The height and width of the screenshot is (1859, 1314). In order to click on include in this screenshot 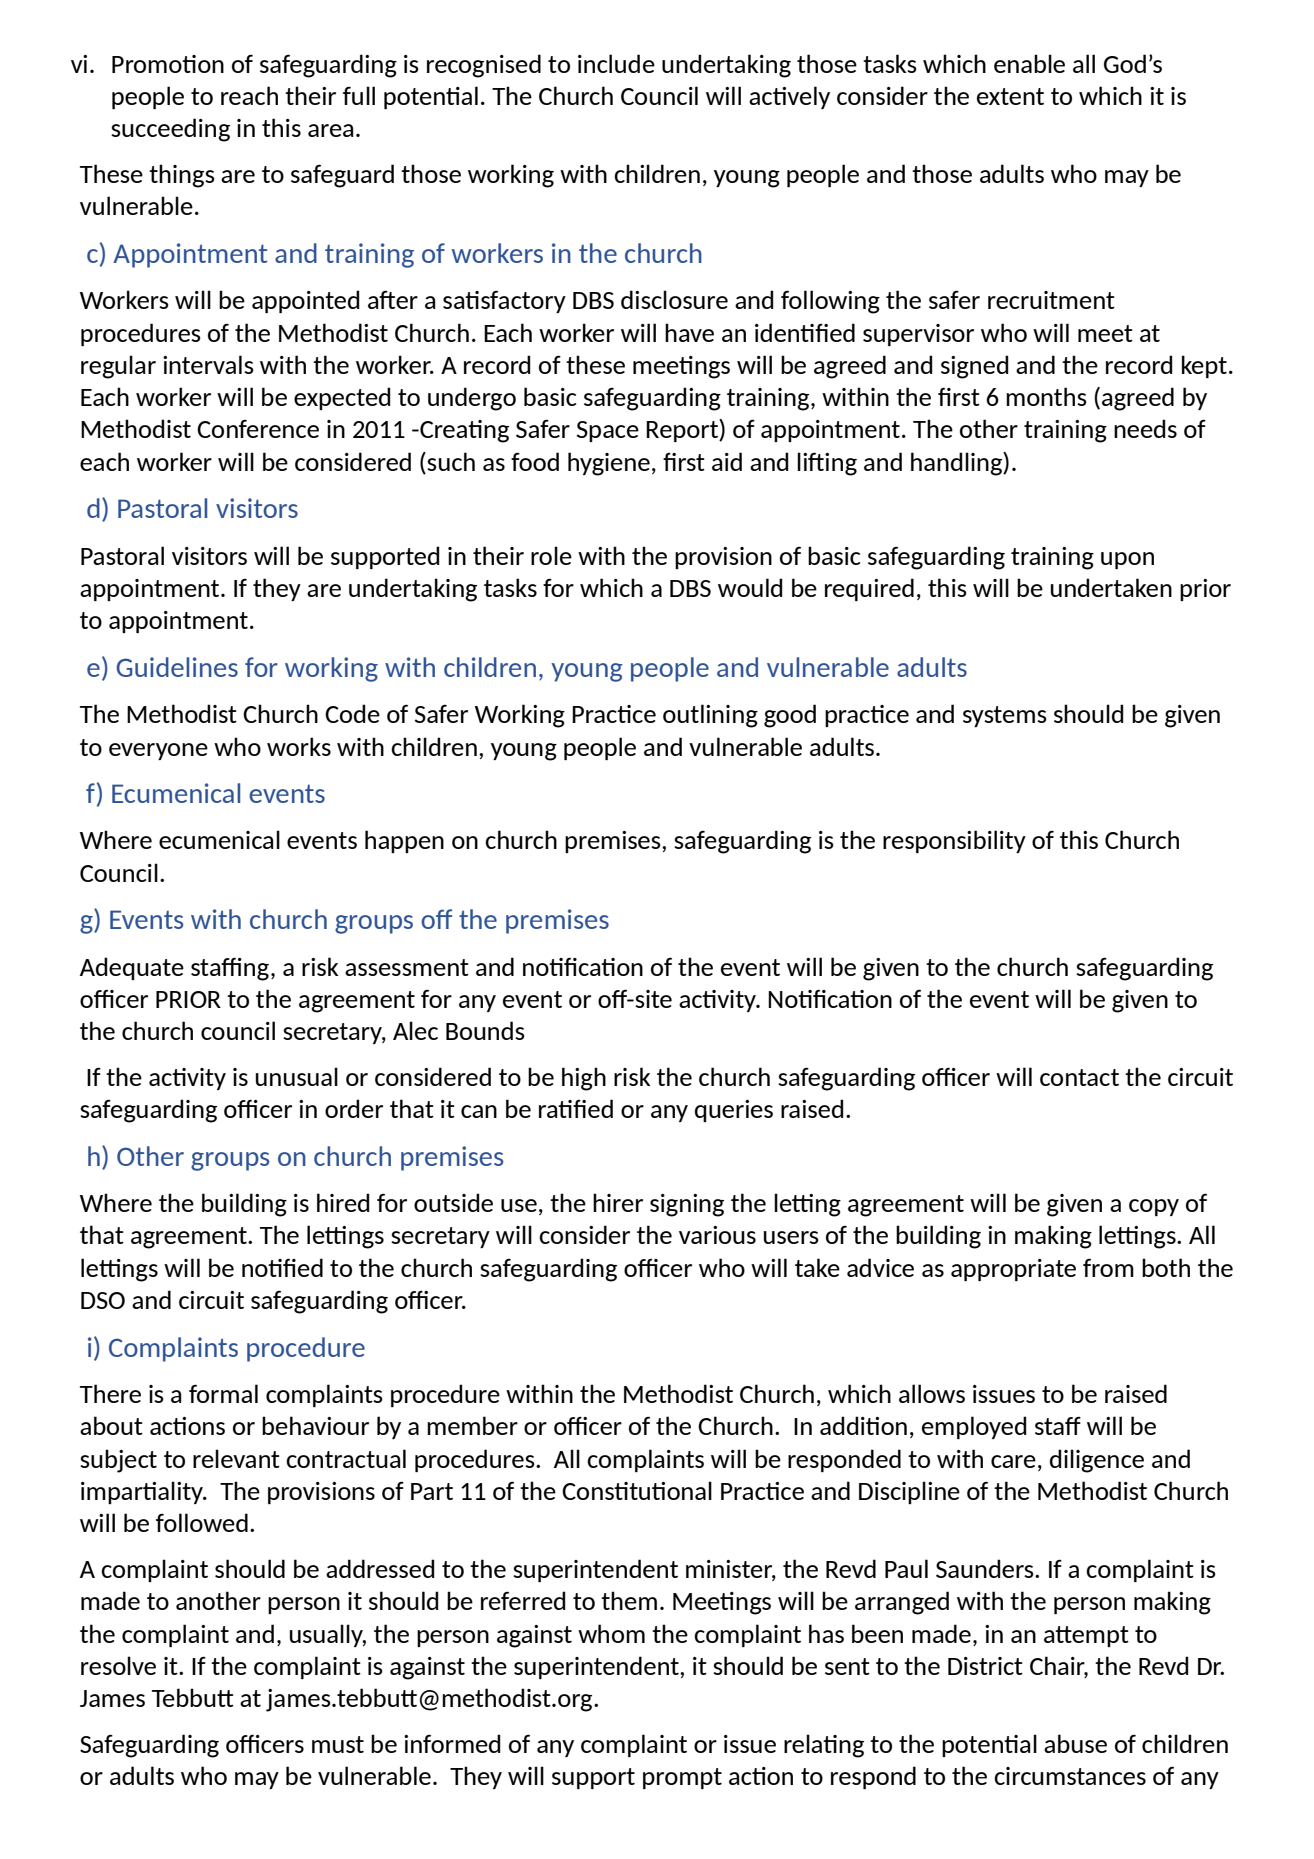, I will do `click(616, 63)`.
